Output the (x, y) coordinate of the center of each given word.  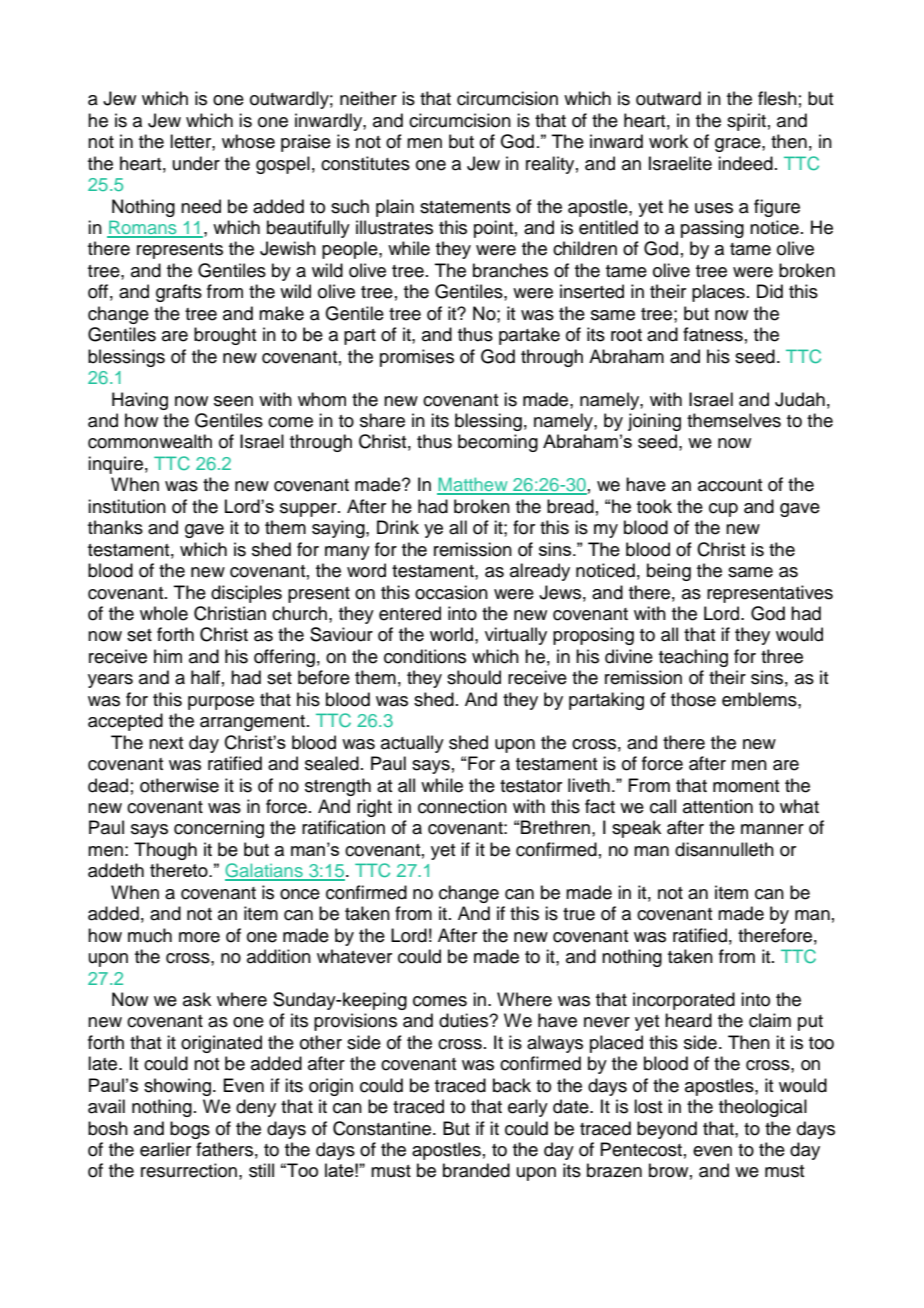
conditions (425, 656)
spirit (746, 122)
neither (368, 98)
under (196, 163)
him (168, 656)
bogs (190, 1130)
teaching (693, 658)
